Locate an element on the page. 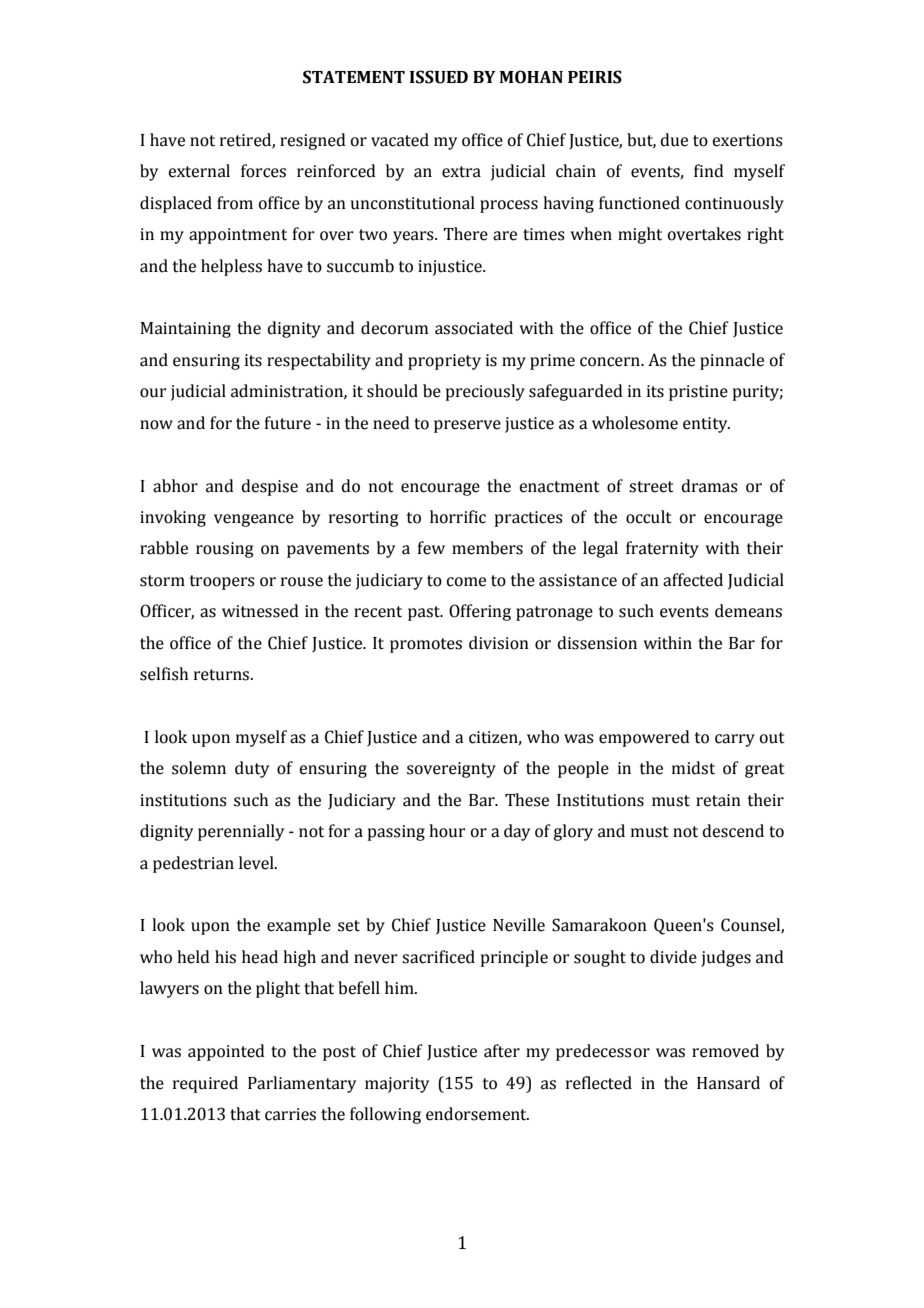 This image has height=1308, width=924. troopers is located at coordinates (222, 582).
